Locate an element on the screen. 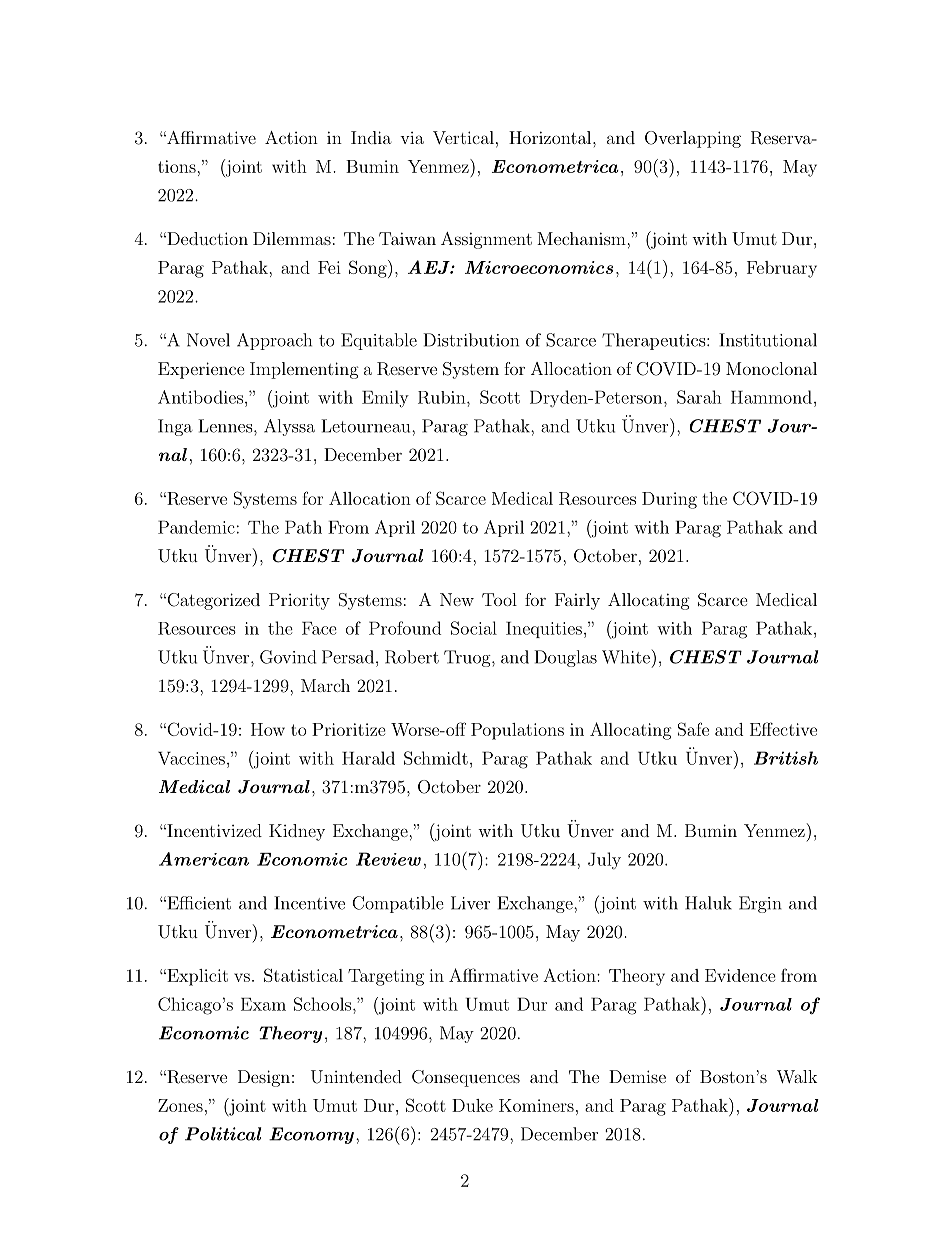 This screenshot has height=1233, width=952. Vertical is located at coordinates (463, 137).
